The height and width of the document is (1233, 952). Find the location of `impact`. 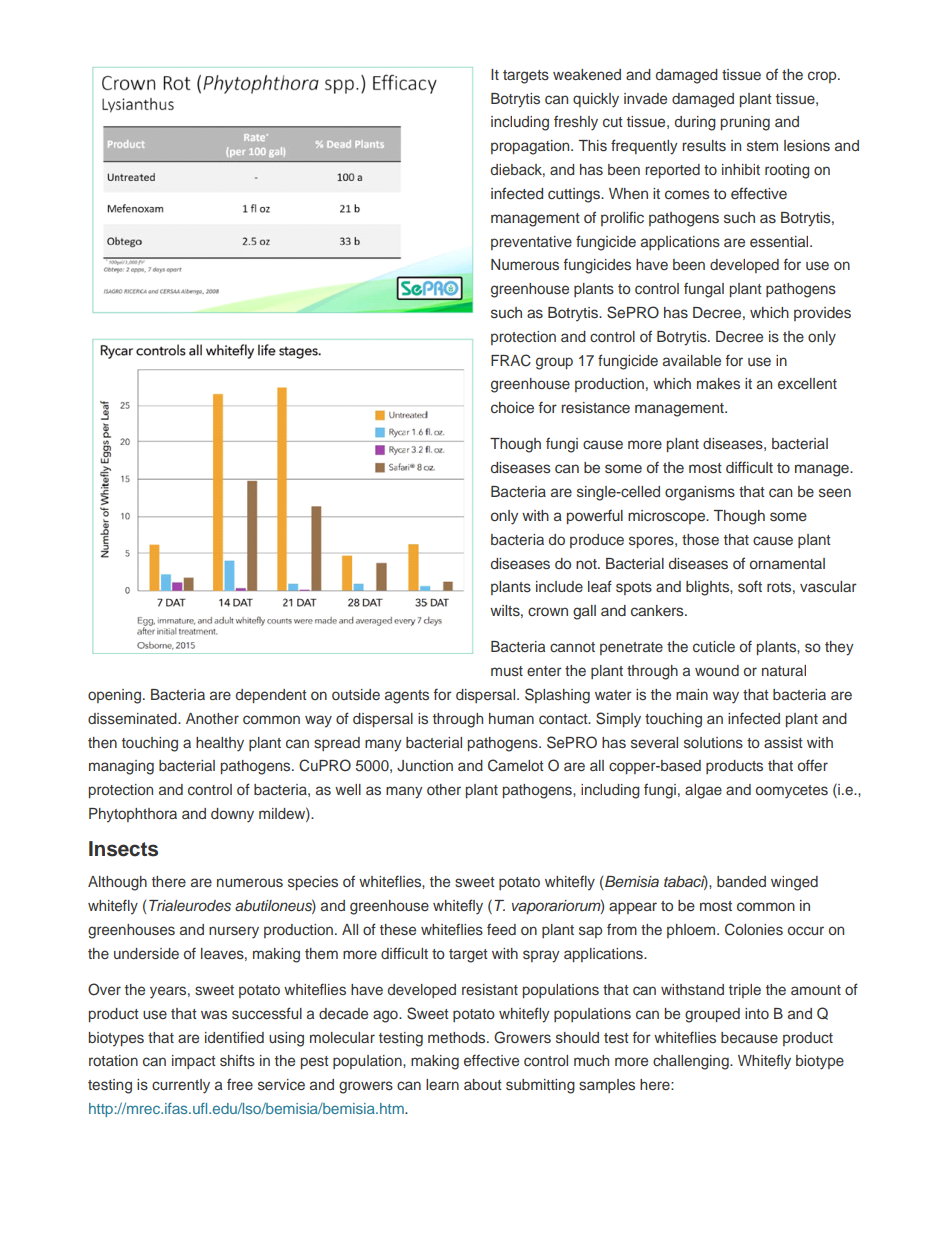

impact is located at coordinates (194, 1062).
